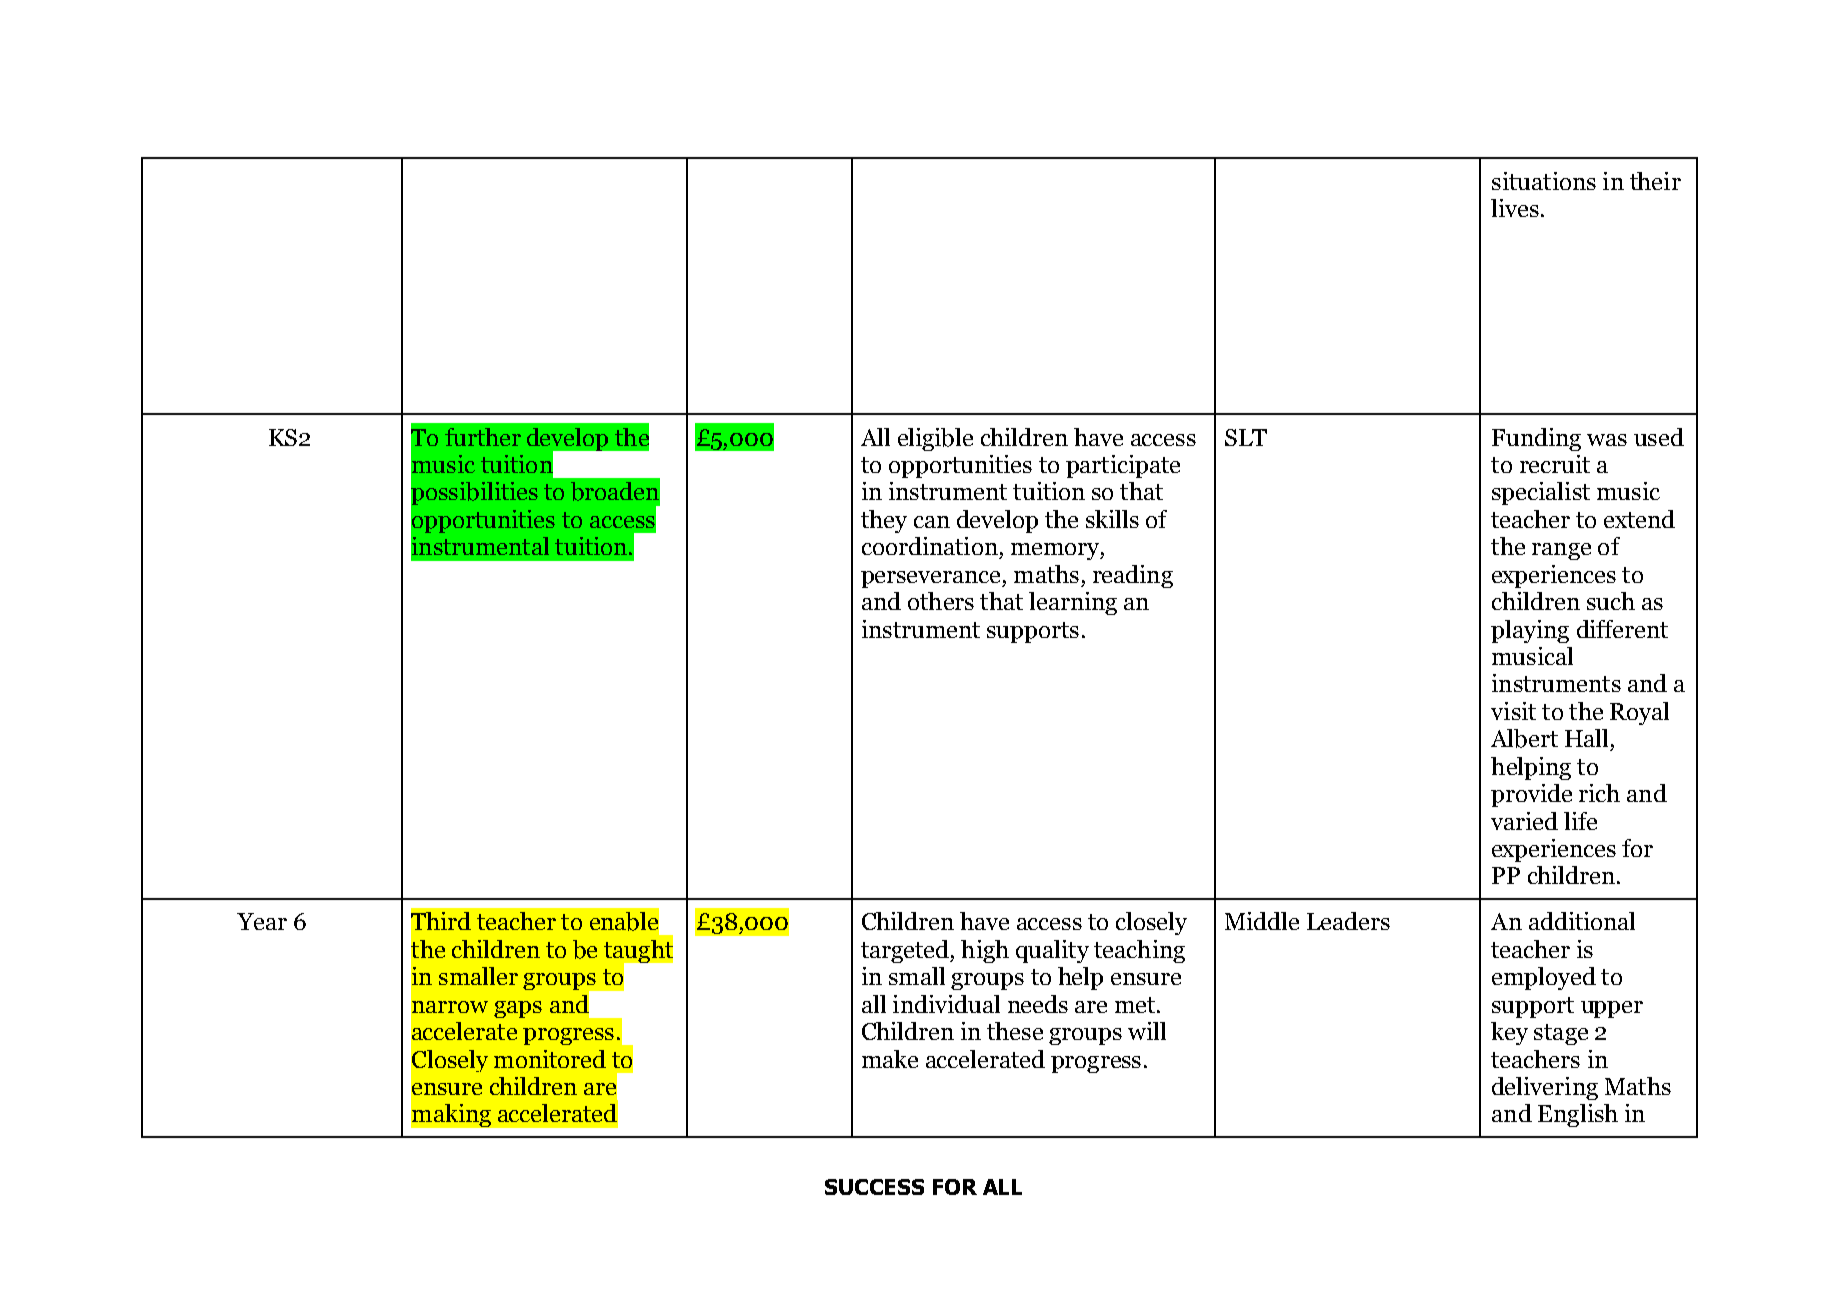 The height and width of the image is (1305, 1847). I want to click on SUCCESS, so click(874, 1187).
